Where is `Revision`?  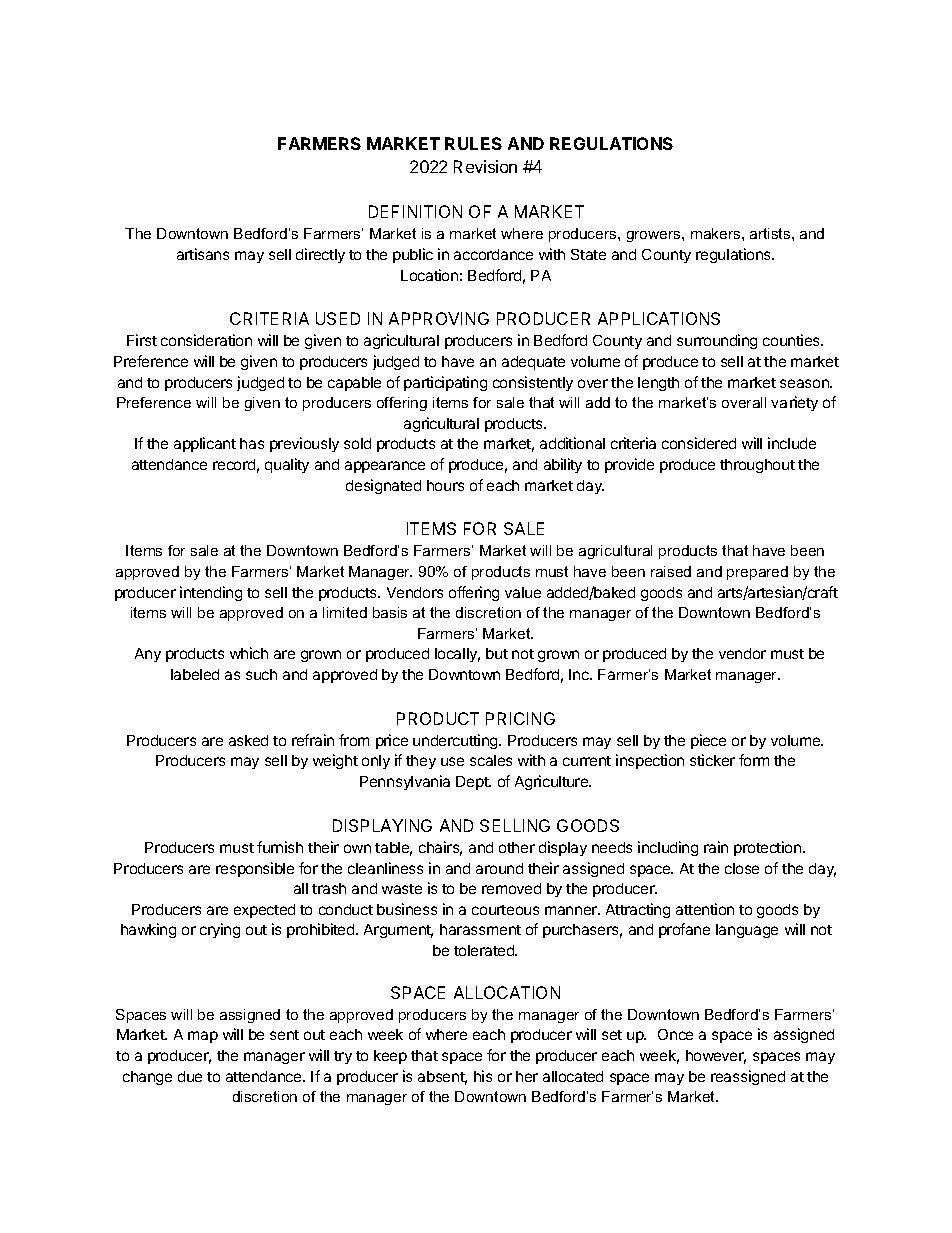
Revision is located at coordinates (485, 166).
